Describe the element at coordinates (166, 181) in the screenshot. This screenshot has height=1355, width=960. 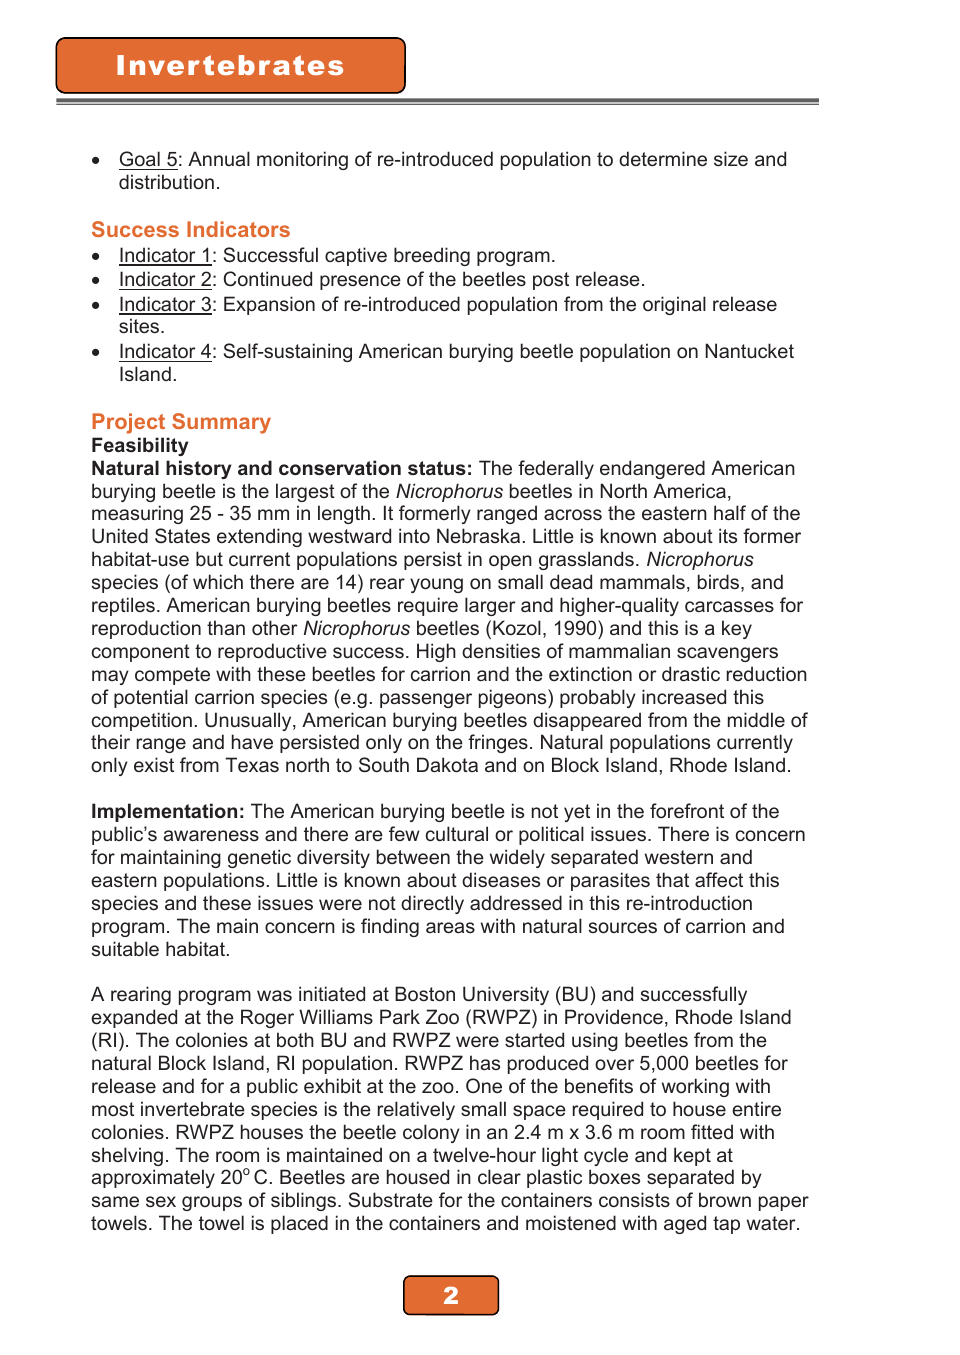
I see `distribution` at that location.
